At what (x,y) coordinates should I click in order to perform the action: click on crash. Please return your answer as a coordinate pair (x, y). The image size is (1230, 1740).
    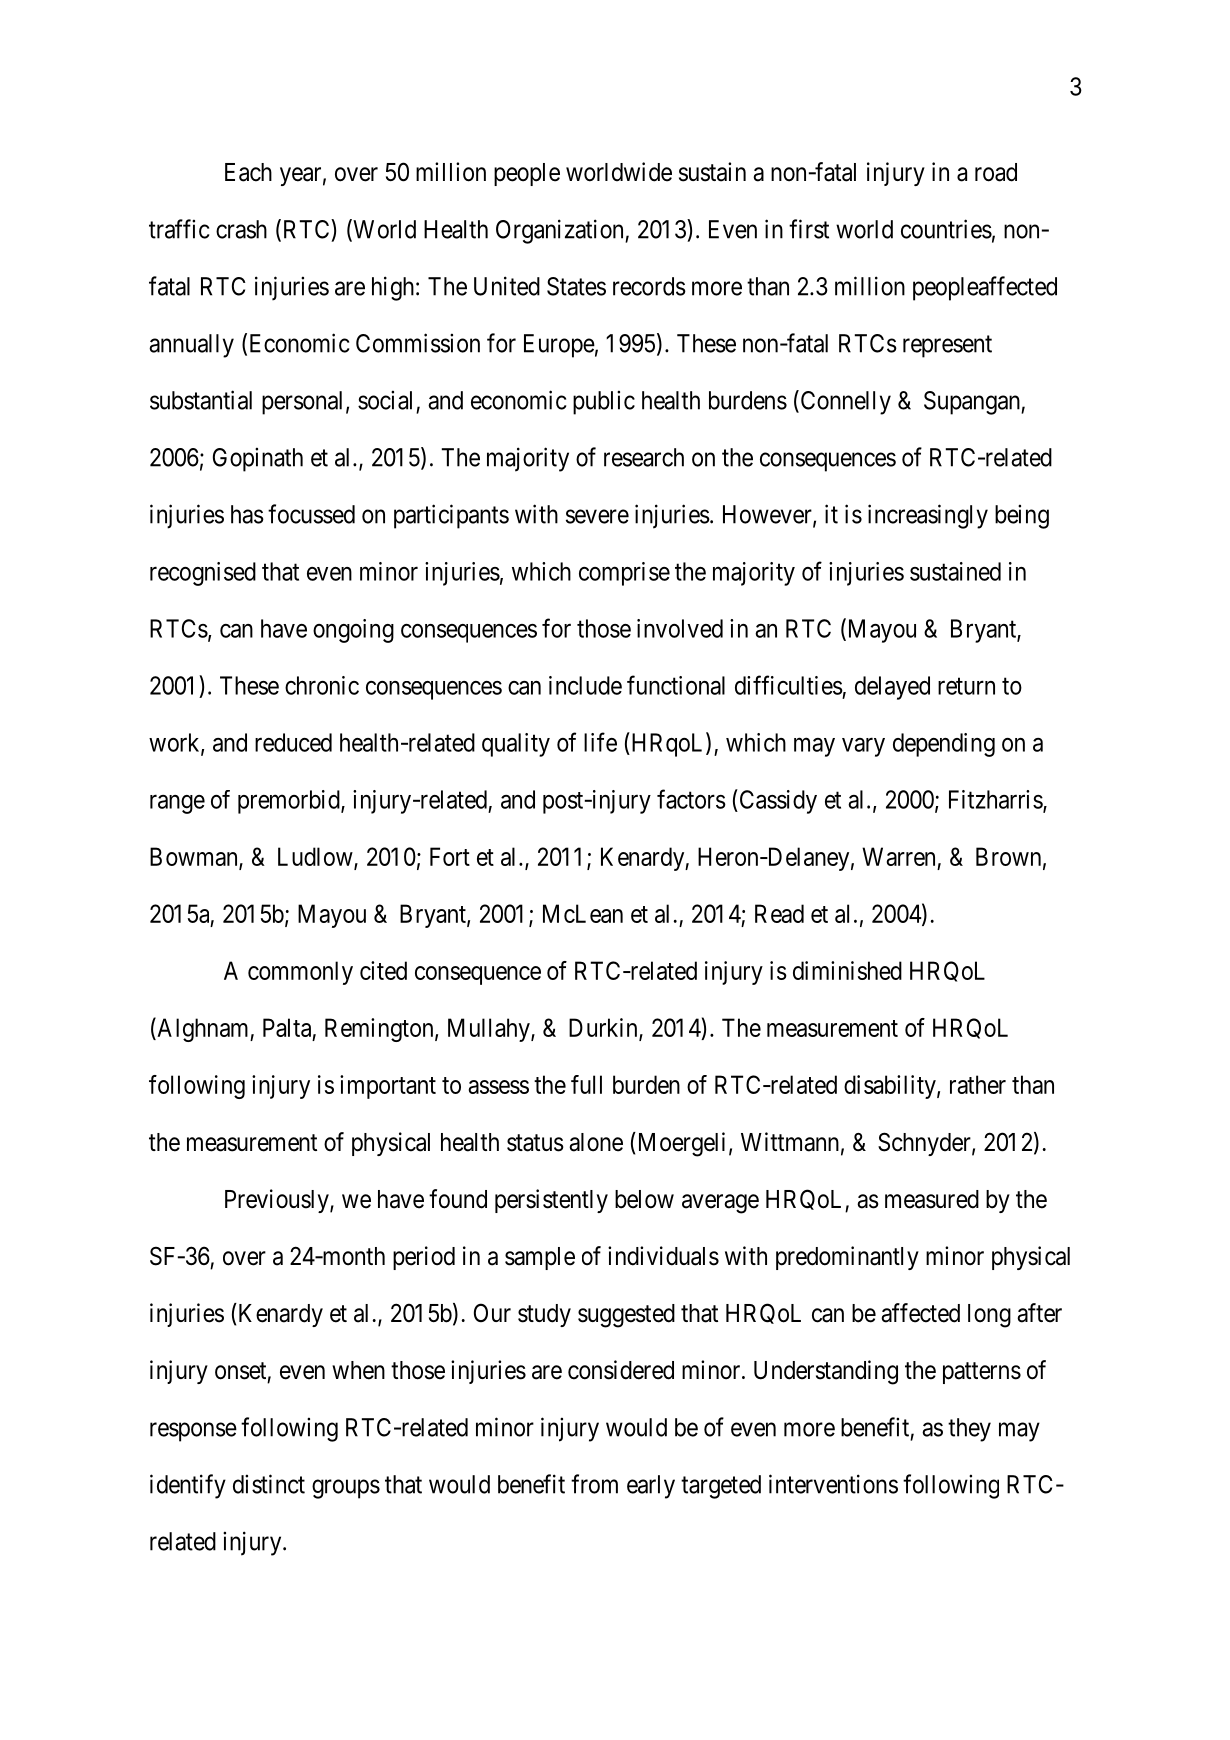
    Looking at the image, I should click on (241, 229).
